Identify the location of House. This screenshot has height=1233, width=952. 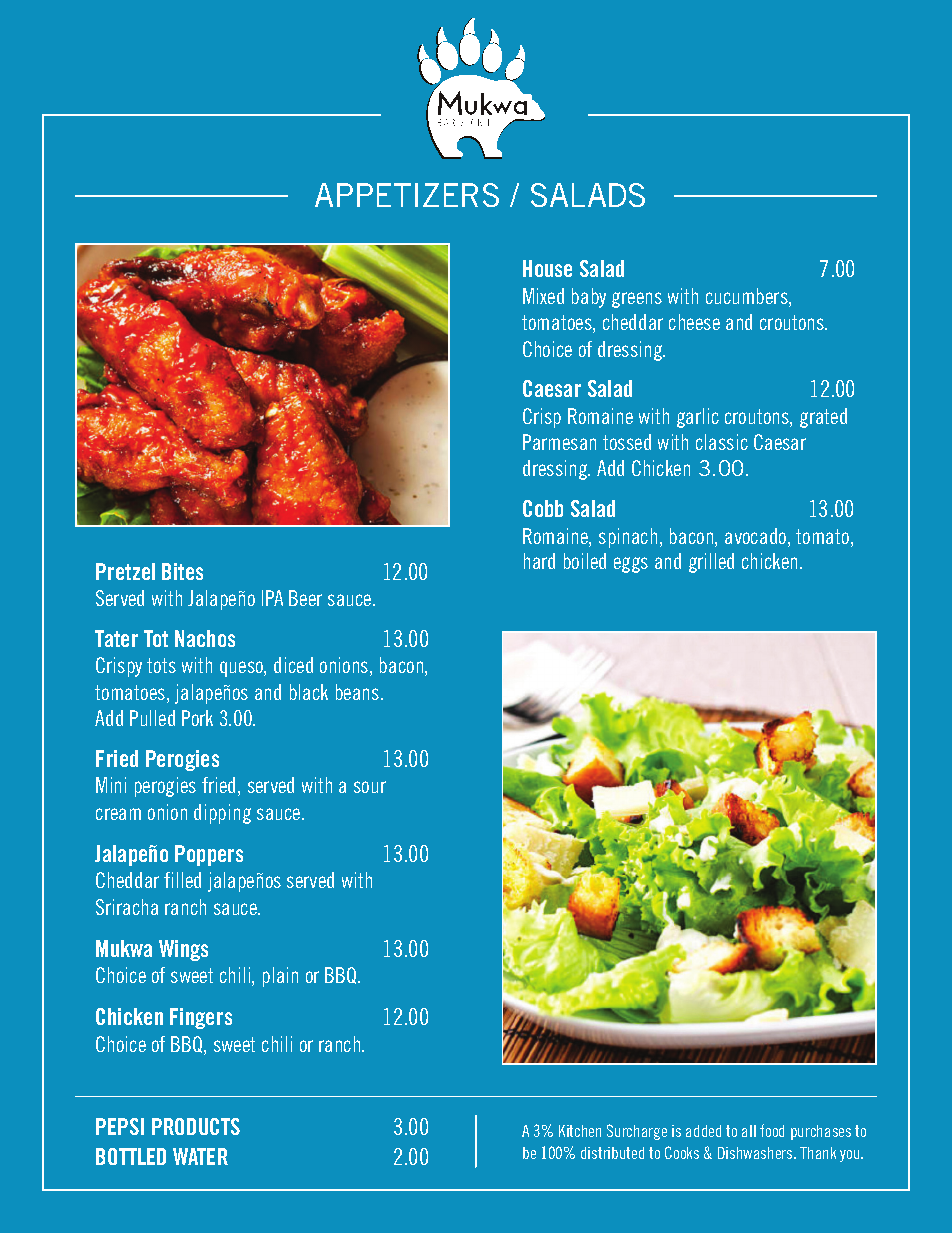
(547, 268).
